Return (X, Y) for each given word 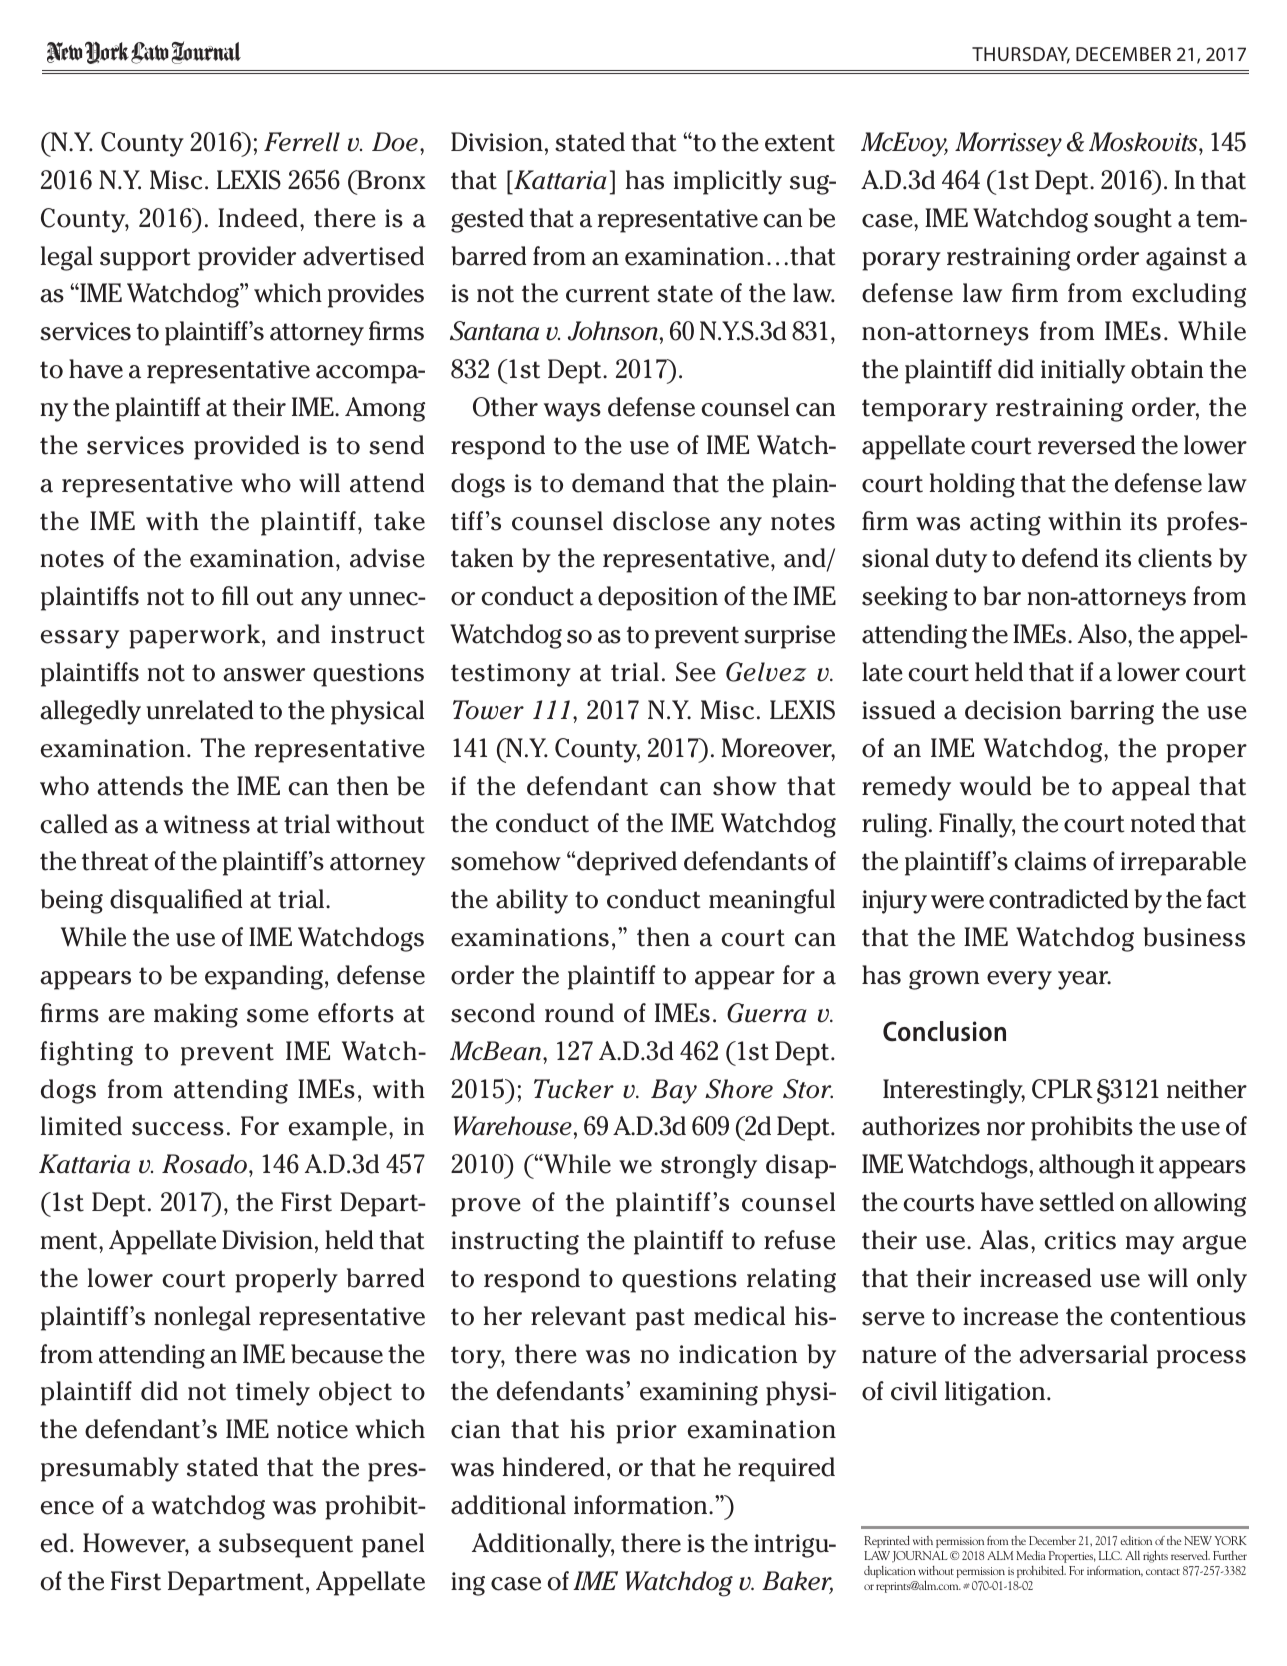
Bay (674, 1091)
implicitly (728, 182)
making (196, 1015)
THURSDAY (1021, 55)
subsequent (286, 1545)
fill (235, 595)
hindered (553, 1467)
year (1084, 980)
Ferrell (302, 142)
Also (1103, 634)
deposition (658, 598)
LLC (1110, 1555)
